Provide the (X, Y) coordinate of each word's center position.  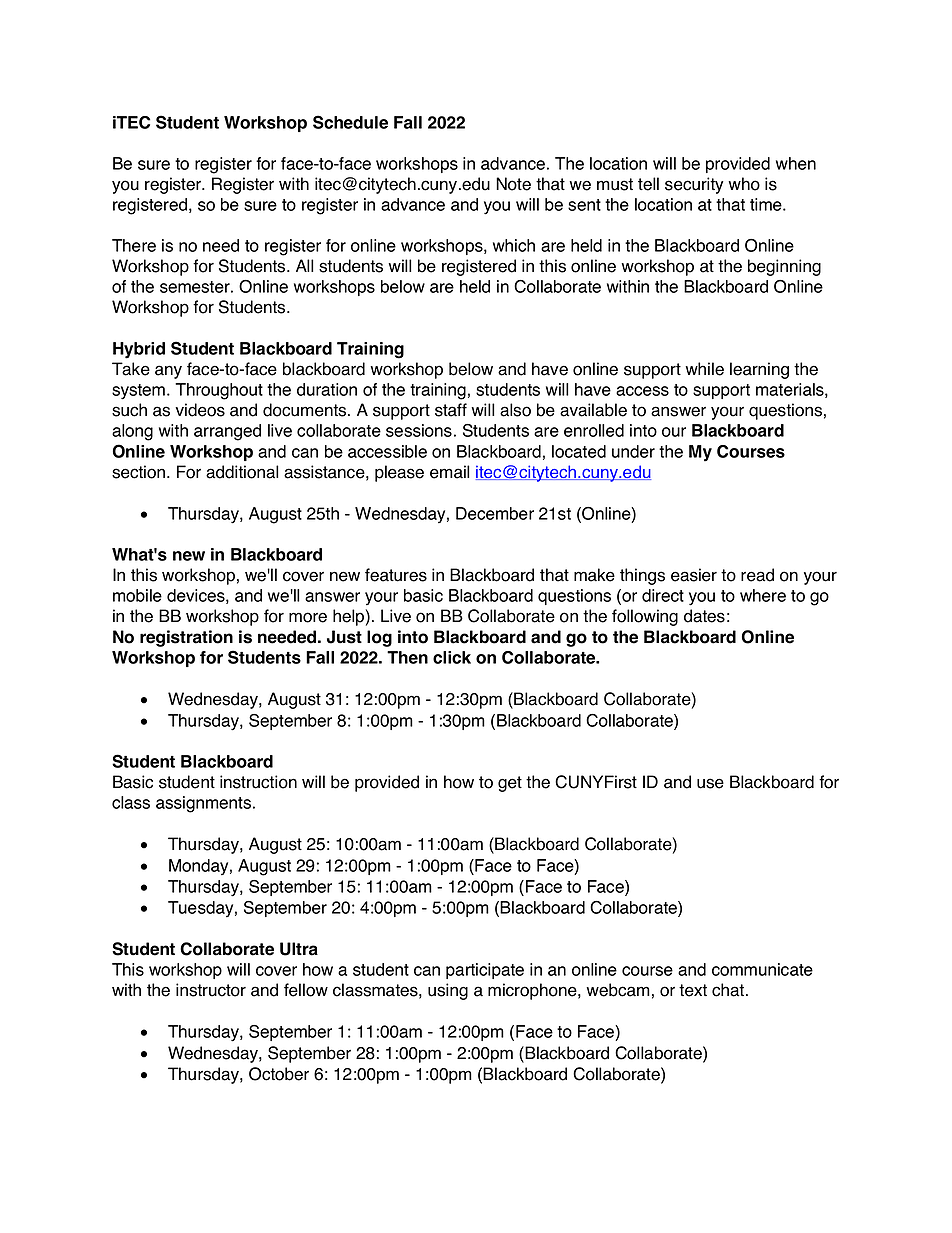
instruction (258, 782)
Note (513, 184)
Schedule (350, 122)
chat (729, 990)
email (450, 472)
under (633, 451)
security (694, 185)
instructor (211, 990)
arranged (227, 432)
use (710, 783)
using (448, 991)
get (510, 784)
